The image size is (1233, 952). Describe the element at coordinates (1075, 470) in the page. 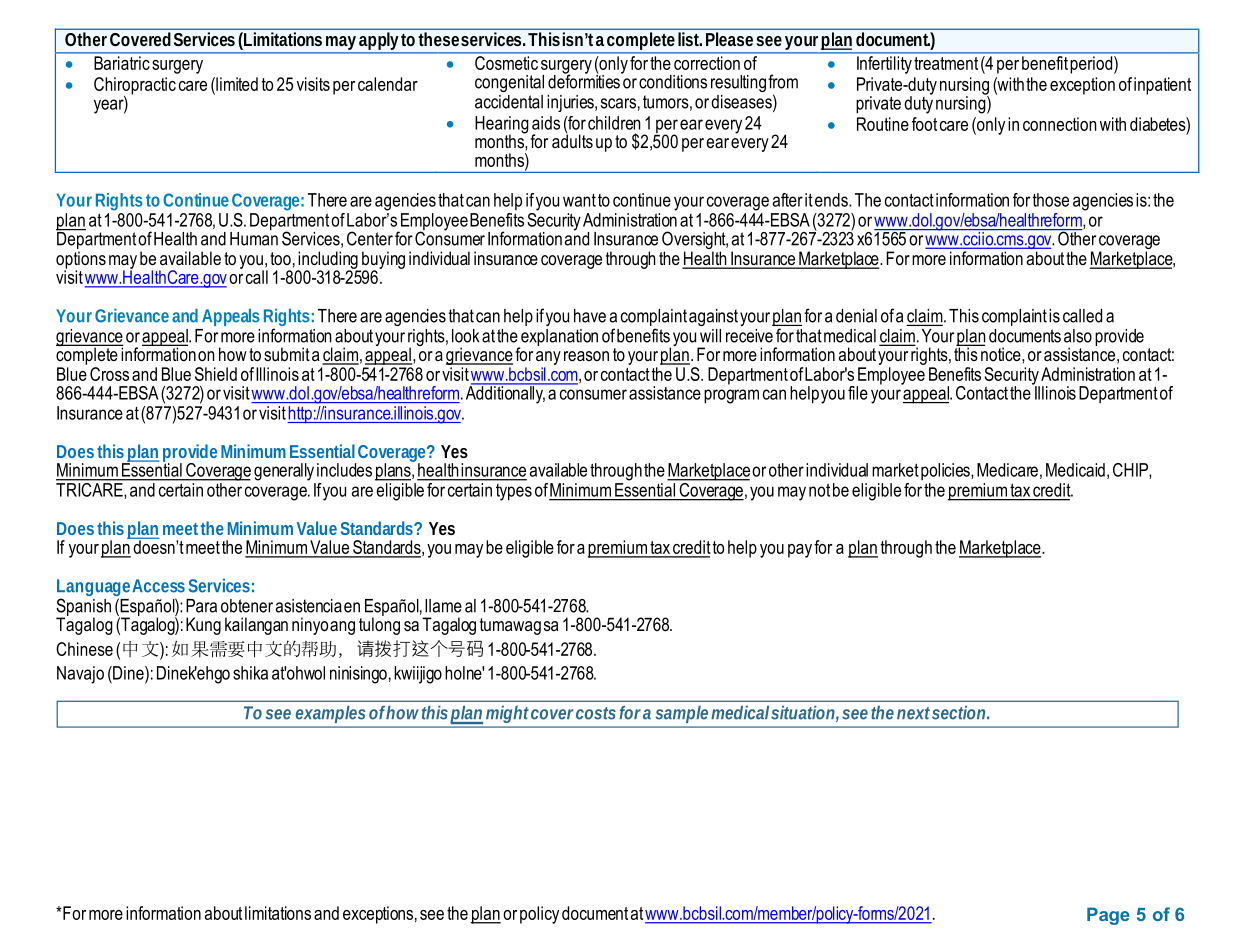

I see `Medicaid` at that location.
